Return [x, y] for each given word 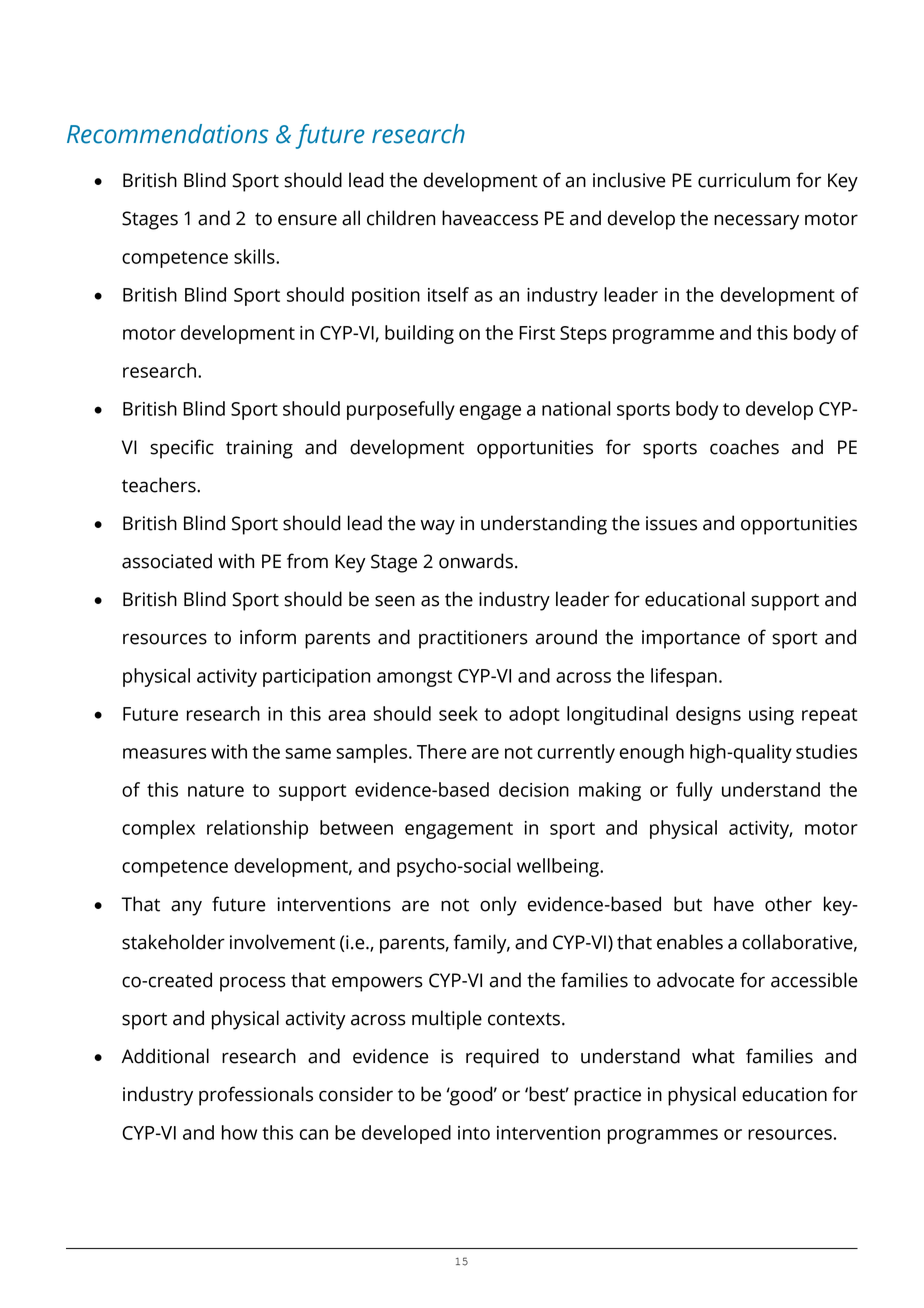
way [438, 527]
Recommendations [167, 134]
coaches [744, 447]
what [713, 1056]
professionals [256, 1096]
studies [826, 751]
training [259, 449]
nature [216, 790]
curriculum [744, 180]
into [474, 1133]
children [401, 218]
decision [534, 789]
